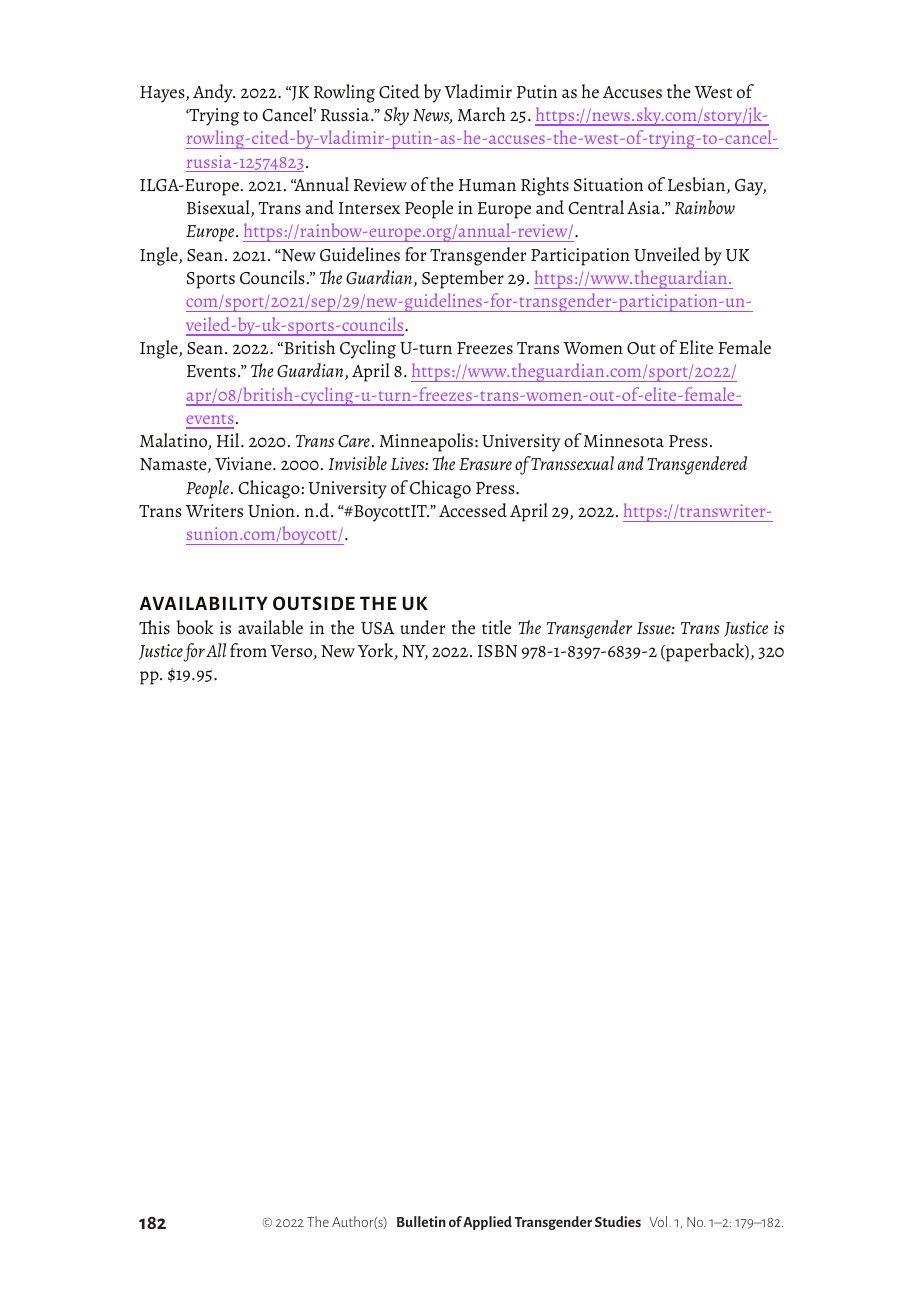  What do you see at coordinates (497, 651) in the screenshot?
I see `ISBN` at bounding box center [497, 651].
